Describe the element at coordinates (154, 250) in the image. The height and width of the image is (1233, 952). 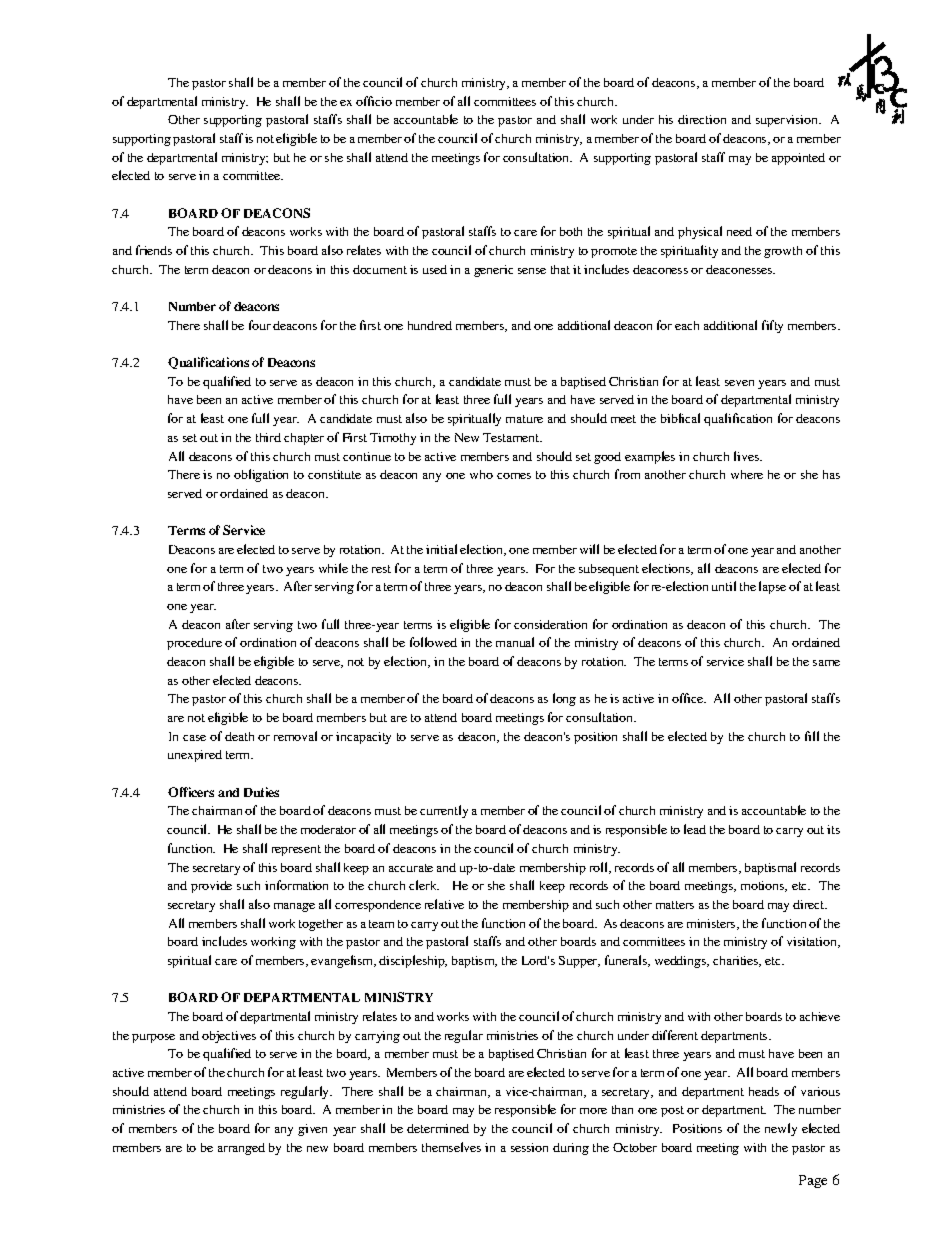
I see `friends` at that location.
